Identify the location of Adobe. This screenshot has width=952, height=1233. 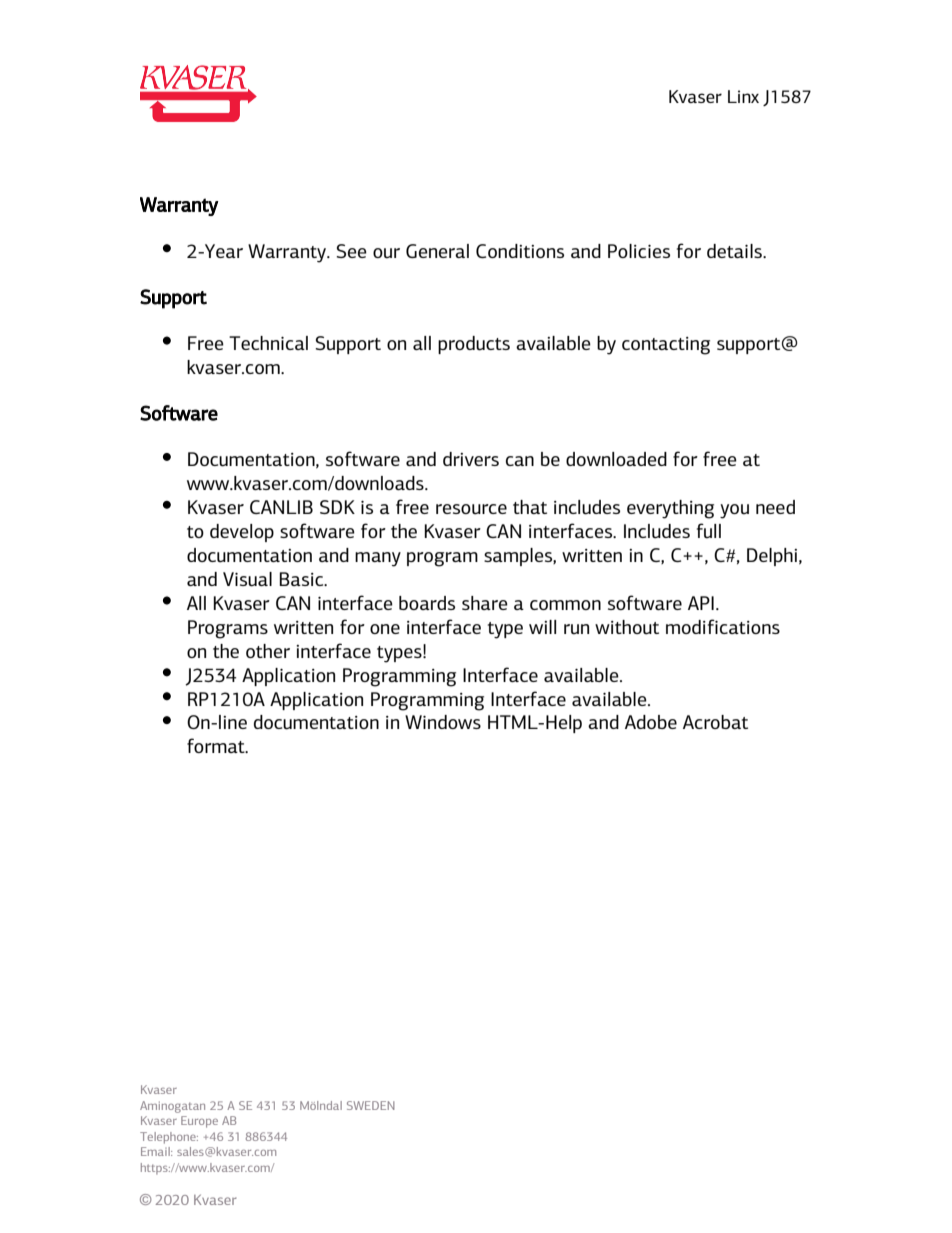
(651, 722).
